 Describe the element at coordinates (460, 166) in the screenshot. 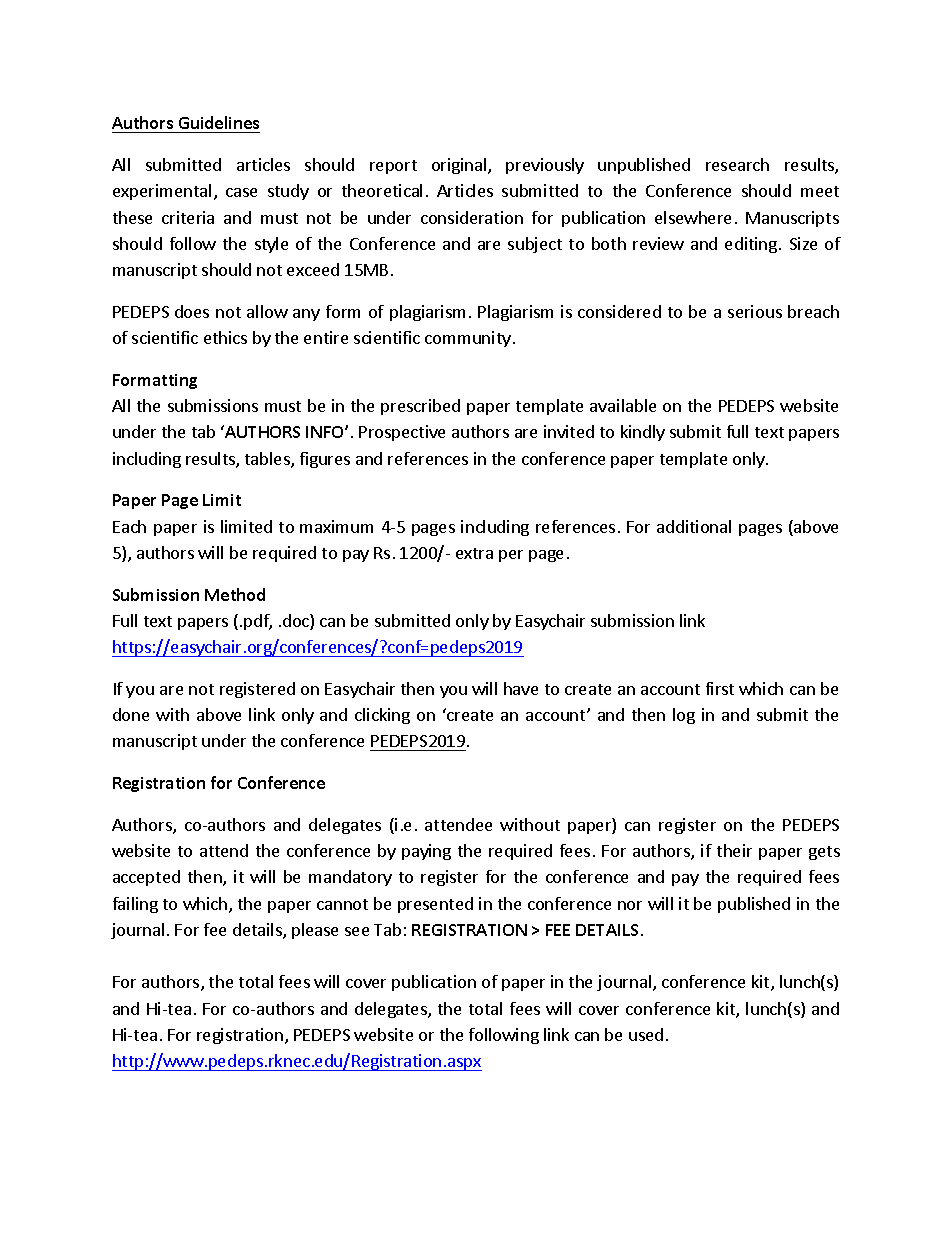

I see `original` at that location.
